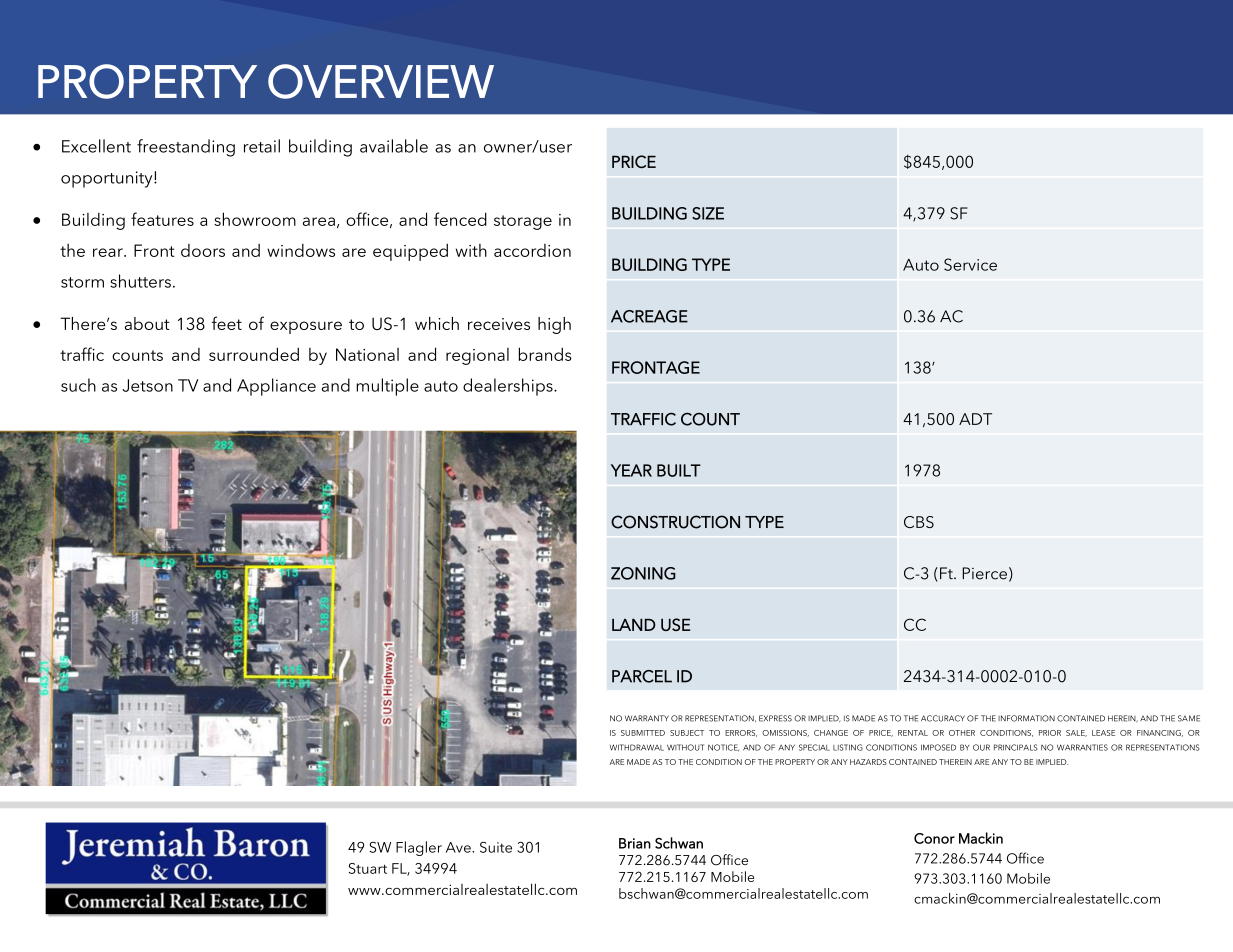 The image size is (1233, 952). What do you see at coordinates (934, 838) in the image?
I see `Conor` at bounding box center [934, 838].
